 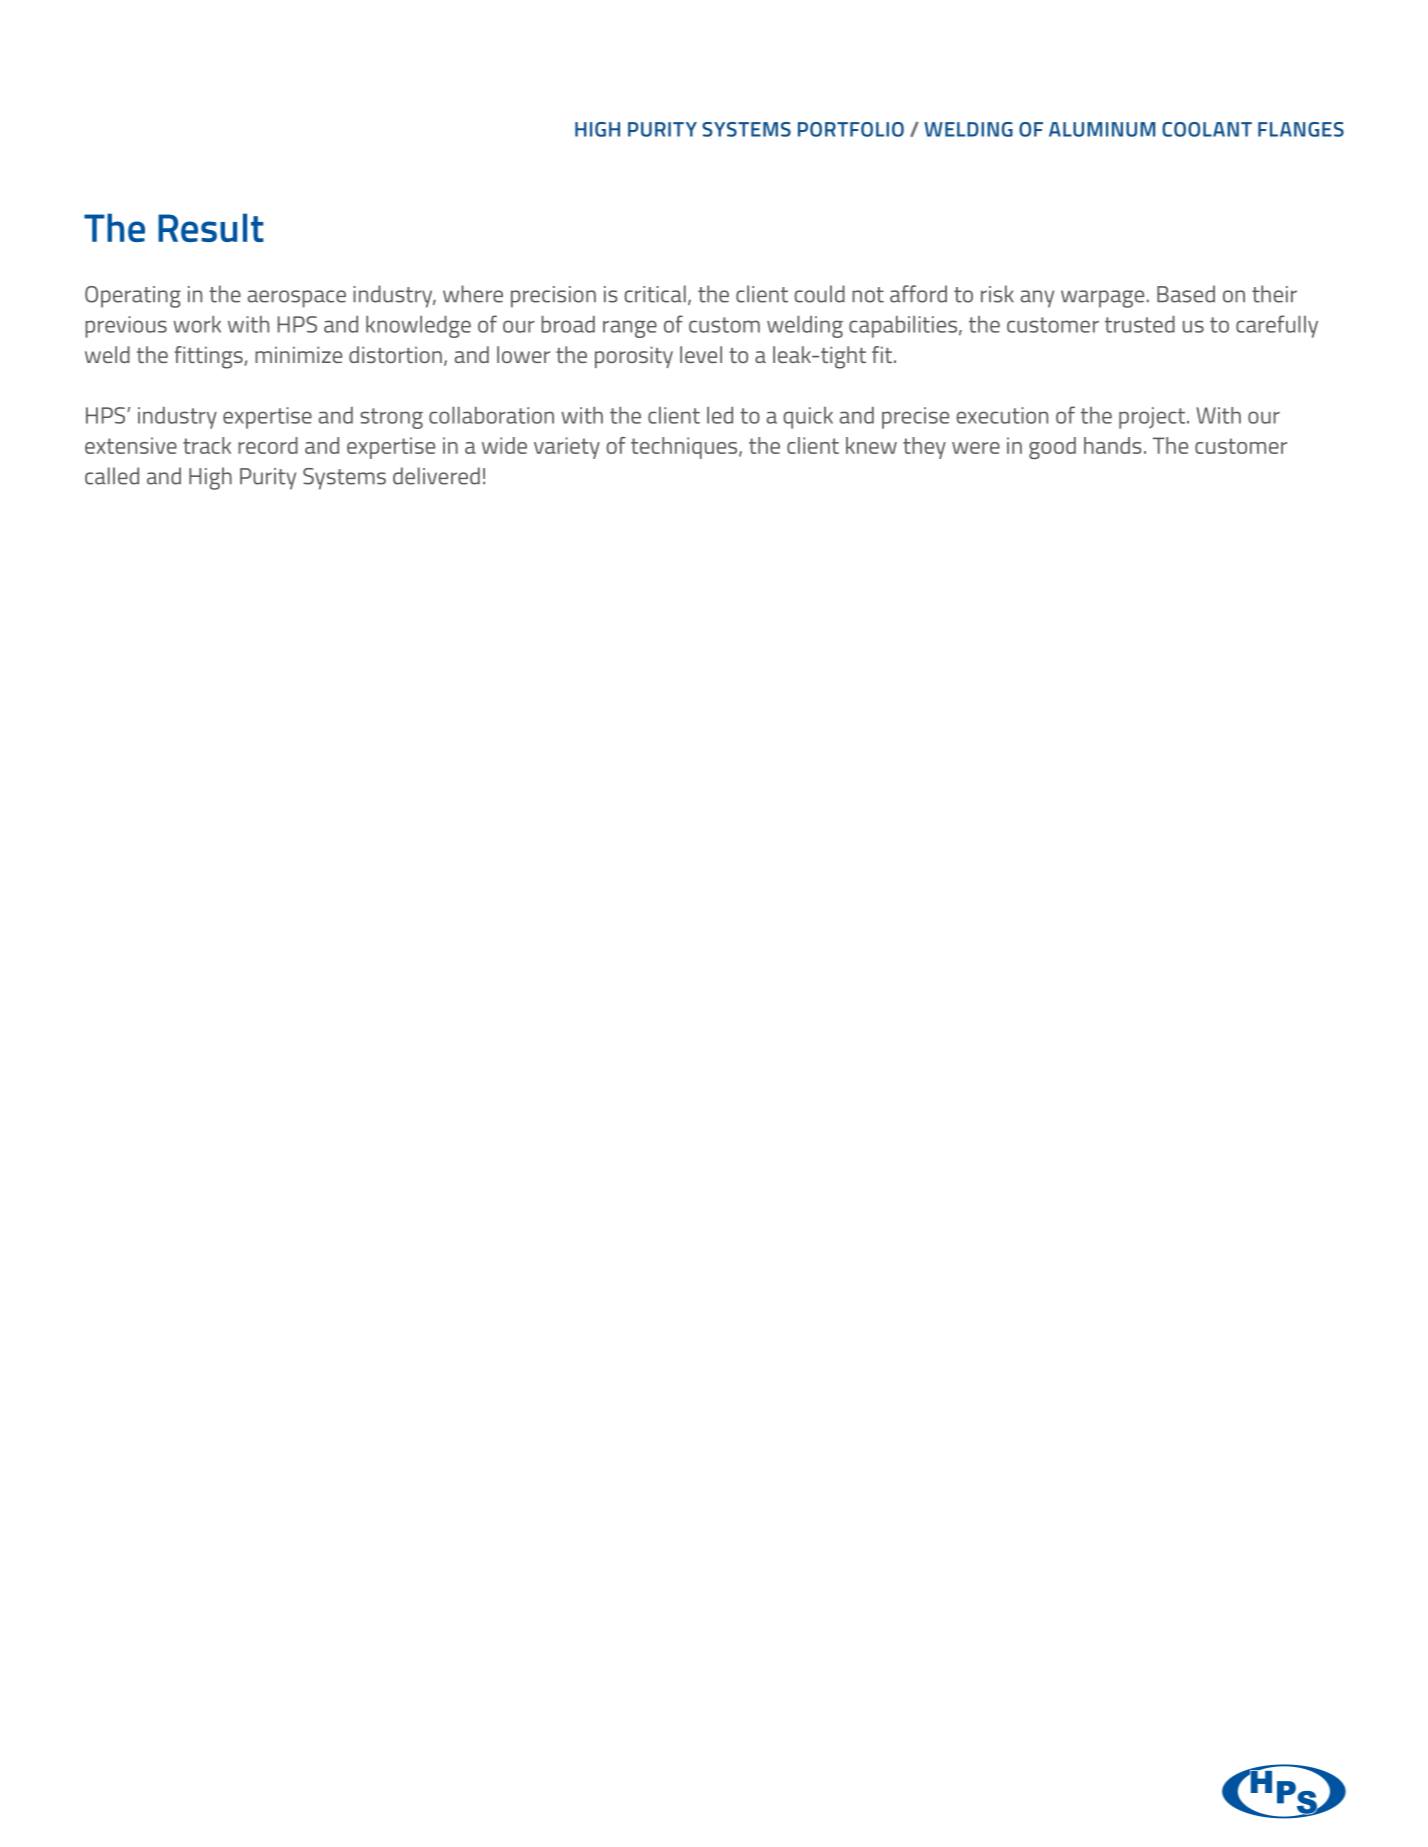 I want to click on warpage, so click(x=1102, y=299).
